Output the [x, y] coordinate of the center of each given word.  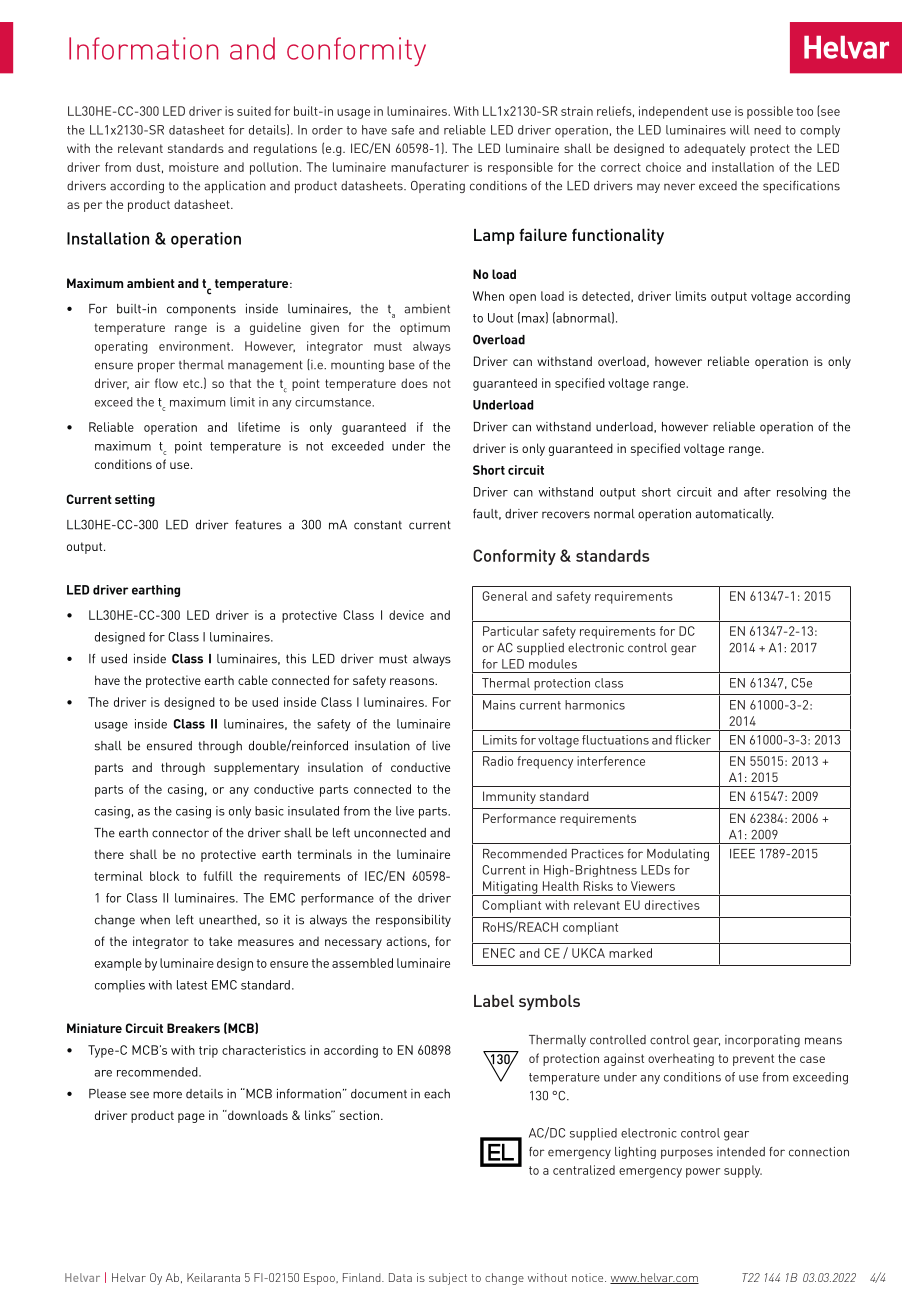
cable [253, 680]
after [757, 492]
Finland [363, 1277]
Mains [499, 705]
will [740, 130]
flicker [693, 740]
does [414, 383]
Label [494, 1001]
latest [192, 985]
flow [166, 383]
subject [448, 1279]
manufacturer [430, 167]
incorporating [762, 1041]
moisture [194, 167]
